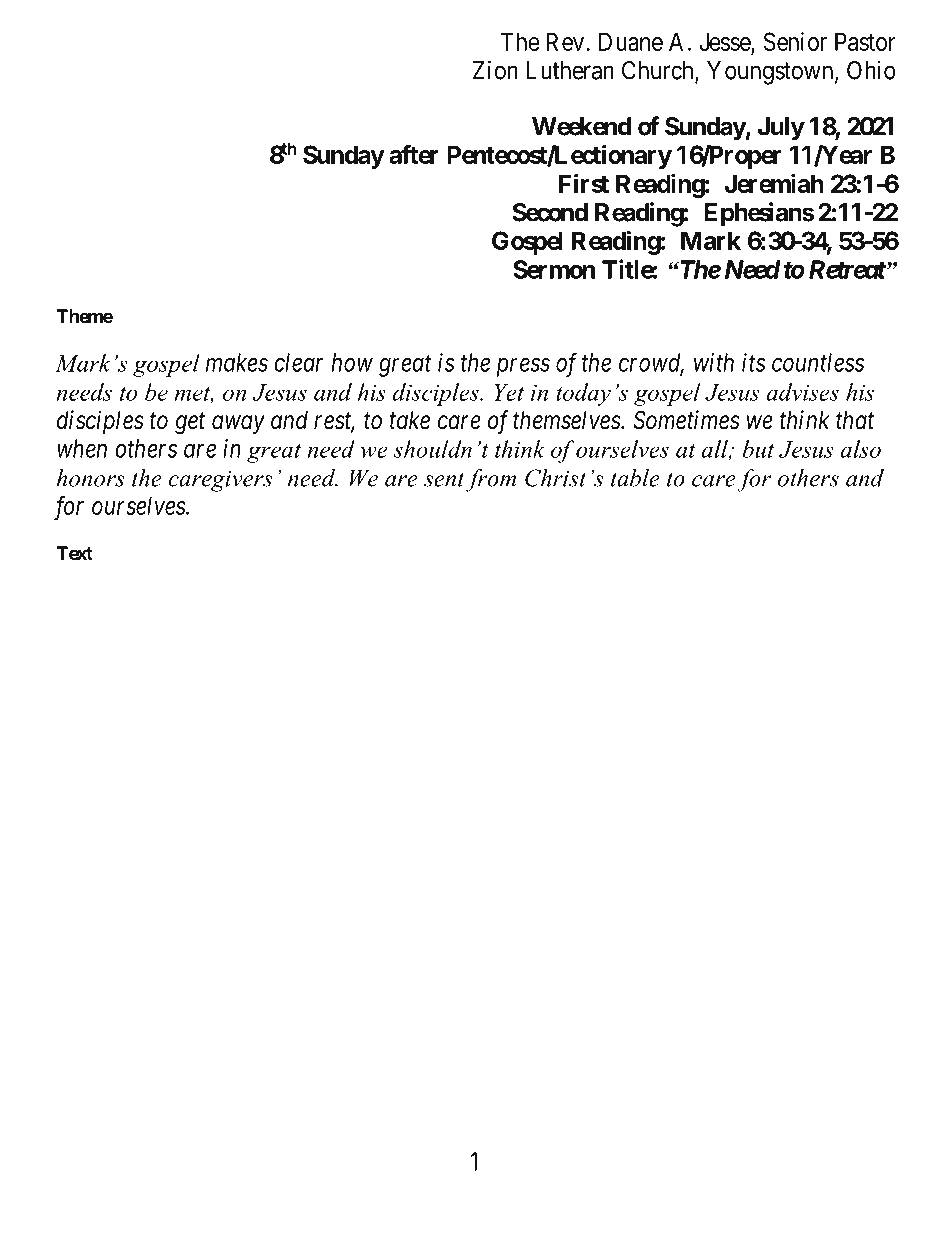 The image size is (952, 1233). Describe the element at coordinates (795, 41) in the screenshot. I see `Senior` at that location.
